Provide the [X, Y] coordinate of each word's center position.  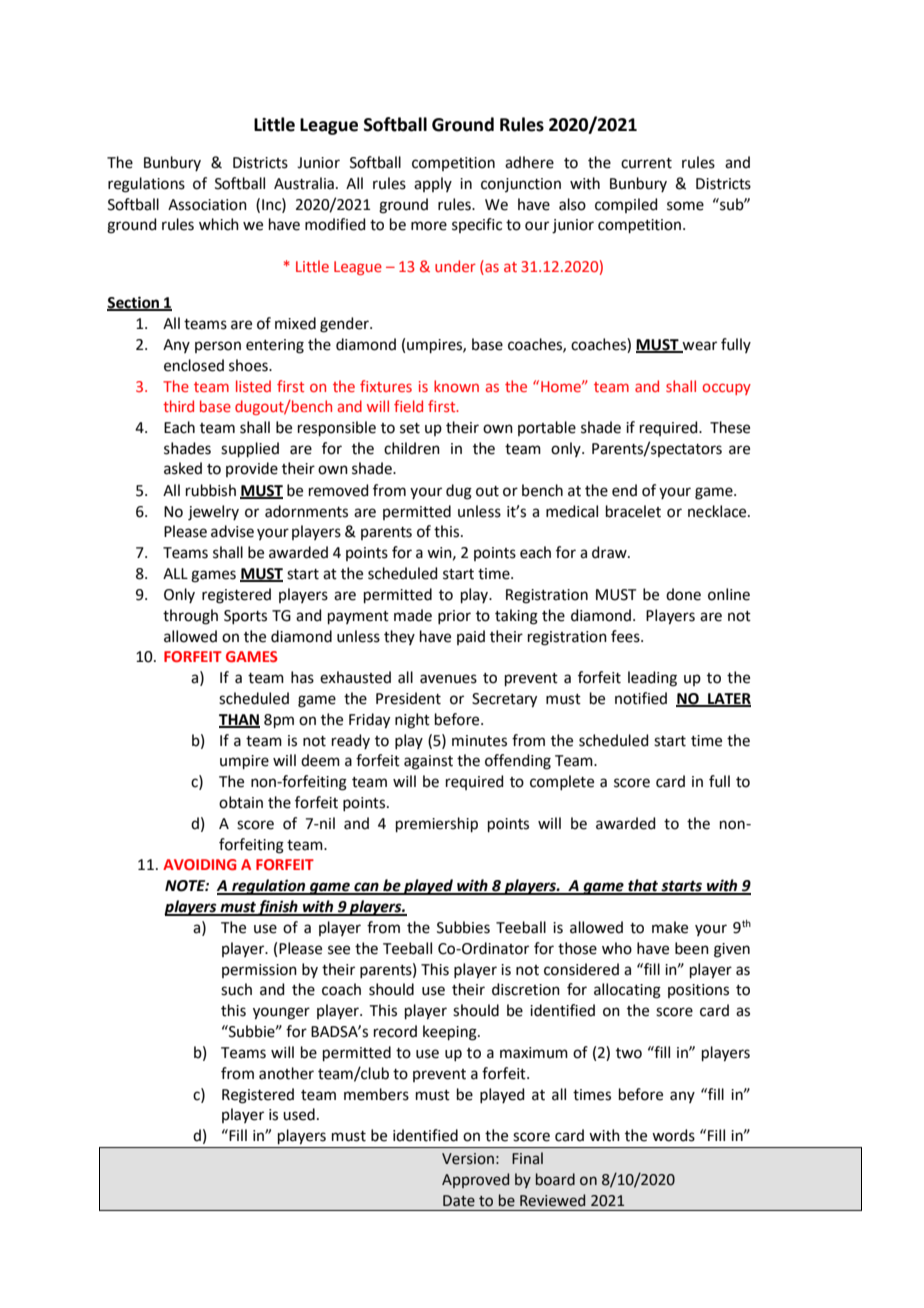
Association [207, 205]
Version [468, 1159]
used [299, 1114]
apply [433, 184]
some [685, 206]
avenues [448, 679]
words [673, 1135]
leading [652, 679]
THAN [239, 720]
